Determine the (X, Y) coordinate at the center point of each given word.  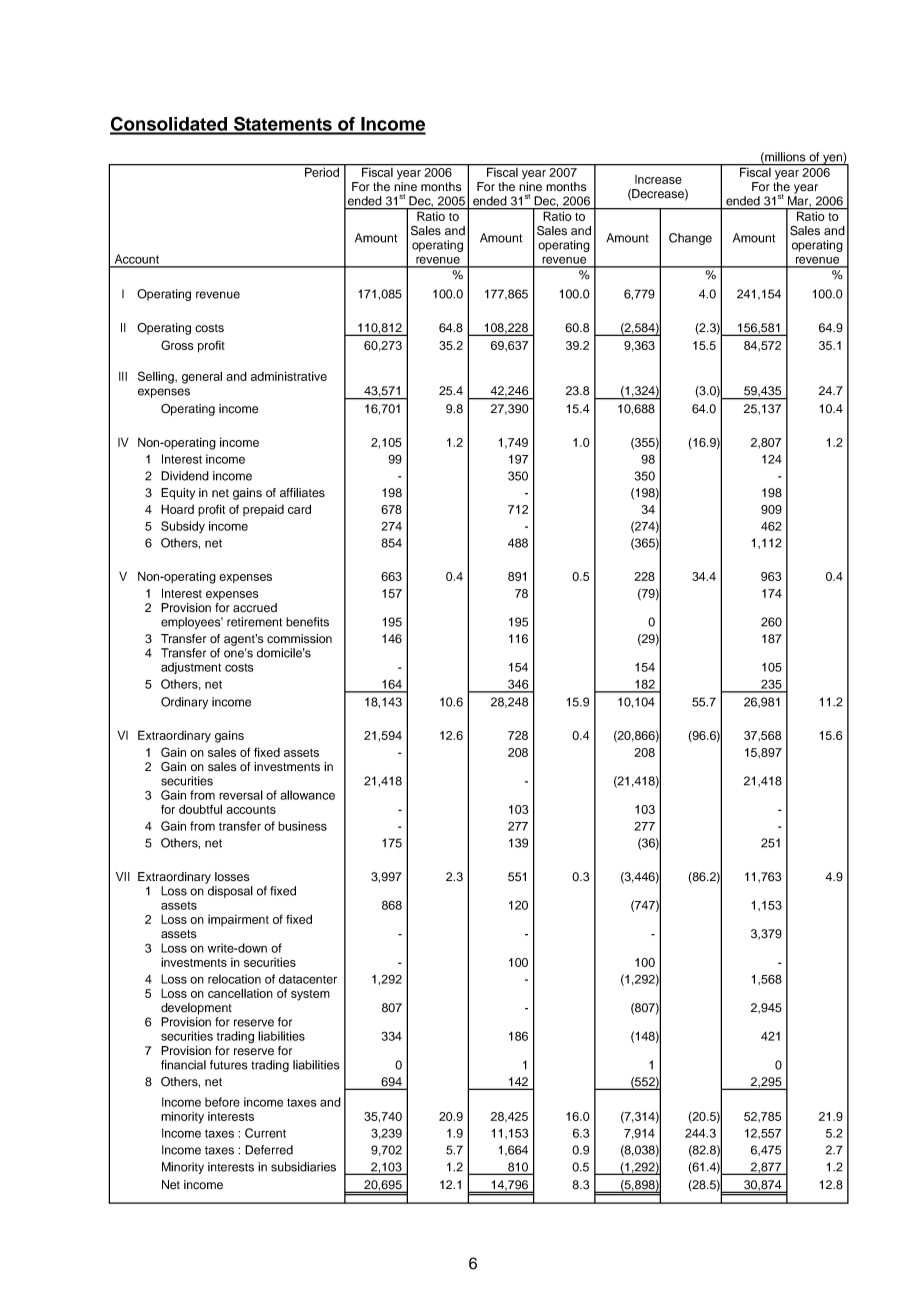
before (222, 1102)
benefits (307, 622)
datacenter (308, 979)
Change (690, 239)
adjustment (191, 668)
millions (784, 158)
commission (299, 639)
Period (322, 171)
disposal (230, 892)
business (302, 826)
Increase (658, 179)
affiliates (302, 493)
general (202, 377)
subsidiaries (303, 1167)
